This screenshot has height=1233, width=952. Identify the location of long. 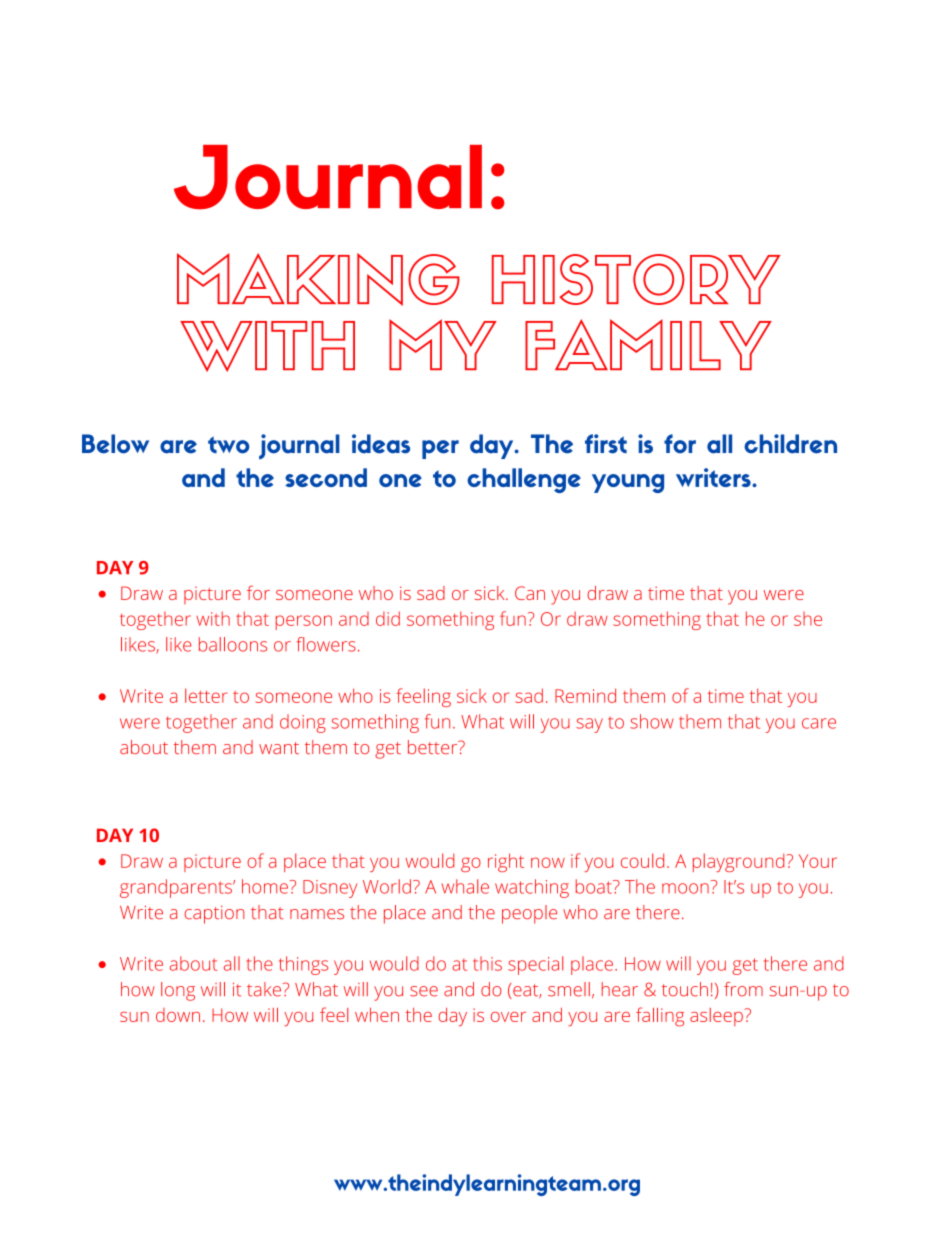
(178, 991).
